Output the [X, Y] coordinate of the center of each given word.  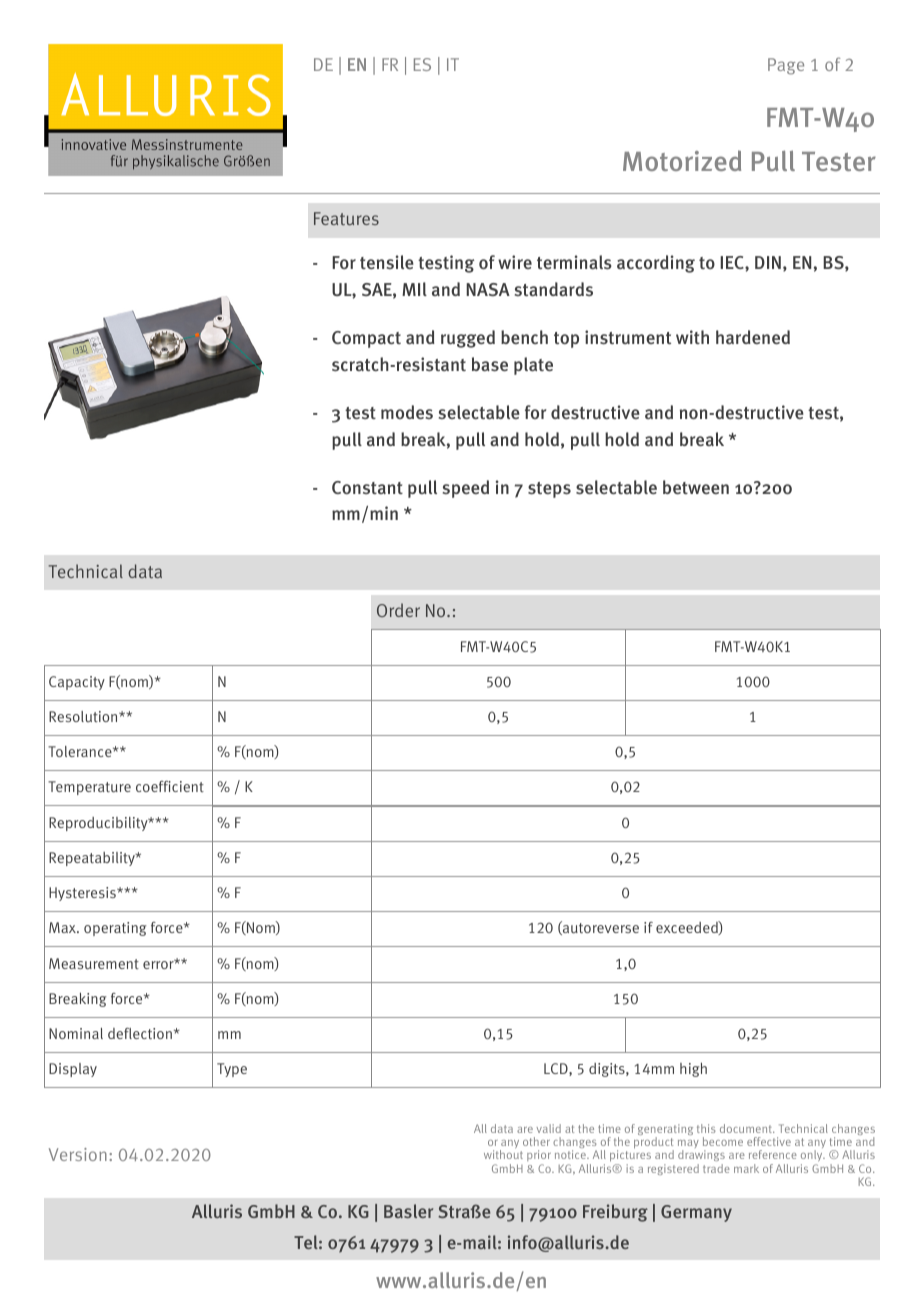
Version [78, 1154]
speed [466, 489]
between [696, 487]
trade [716, 1168]
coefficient [170, 786]
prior [539, 1157]
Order [398, 610]
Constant [367, 487]
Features [346, 219]
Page [786, 66]
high [693, 1069]
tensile [387, 262]
